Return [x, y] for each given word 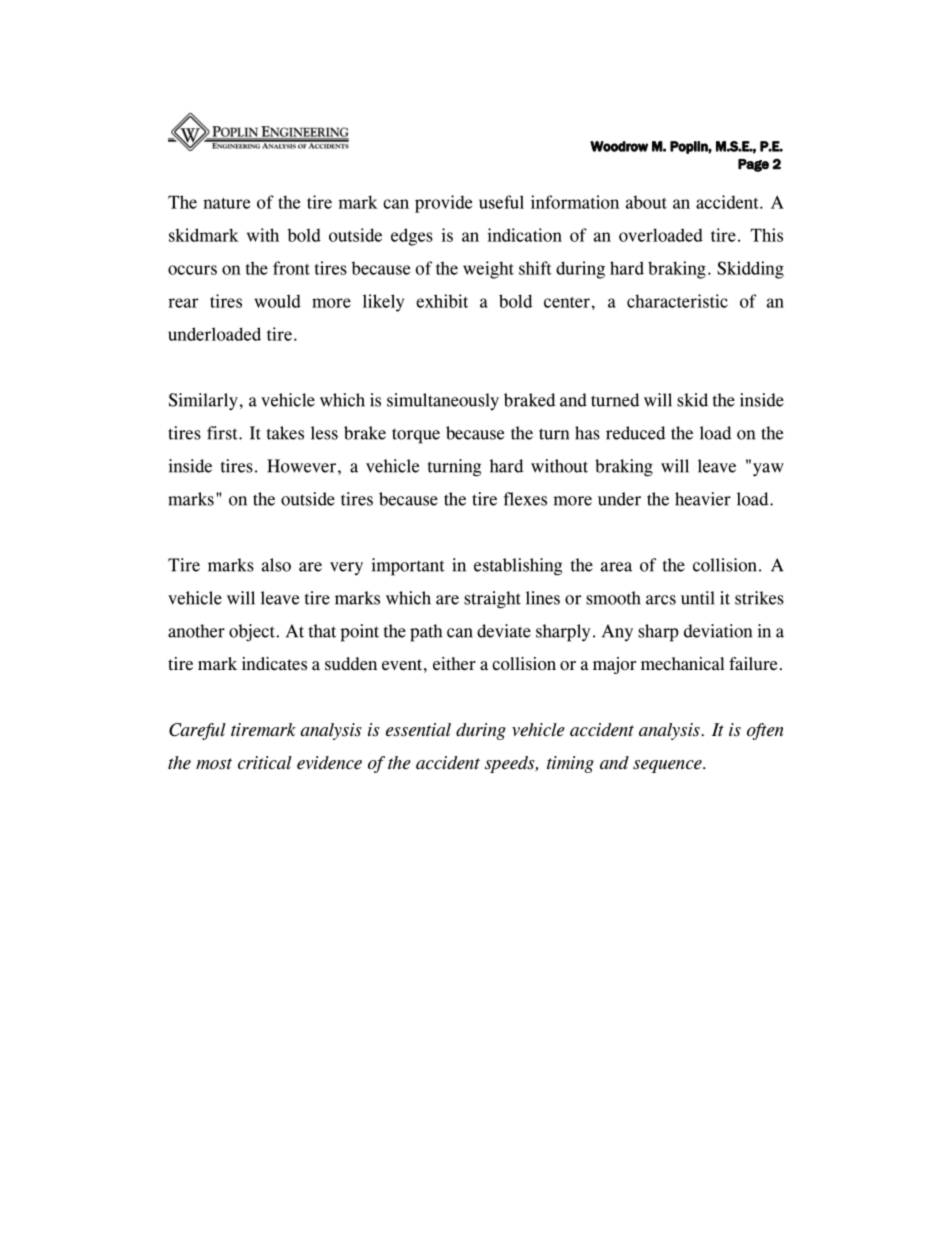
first [223, 433]
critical [265, 762]
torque [416, 436]
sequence [668, 766]
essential [418, 730]
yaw [768, 470]
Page [753, 165]
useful [501, 202]
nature [226, 203]
